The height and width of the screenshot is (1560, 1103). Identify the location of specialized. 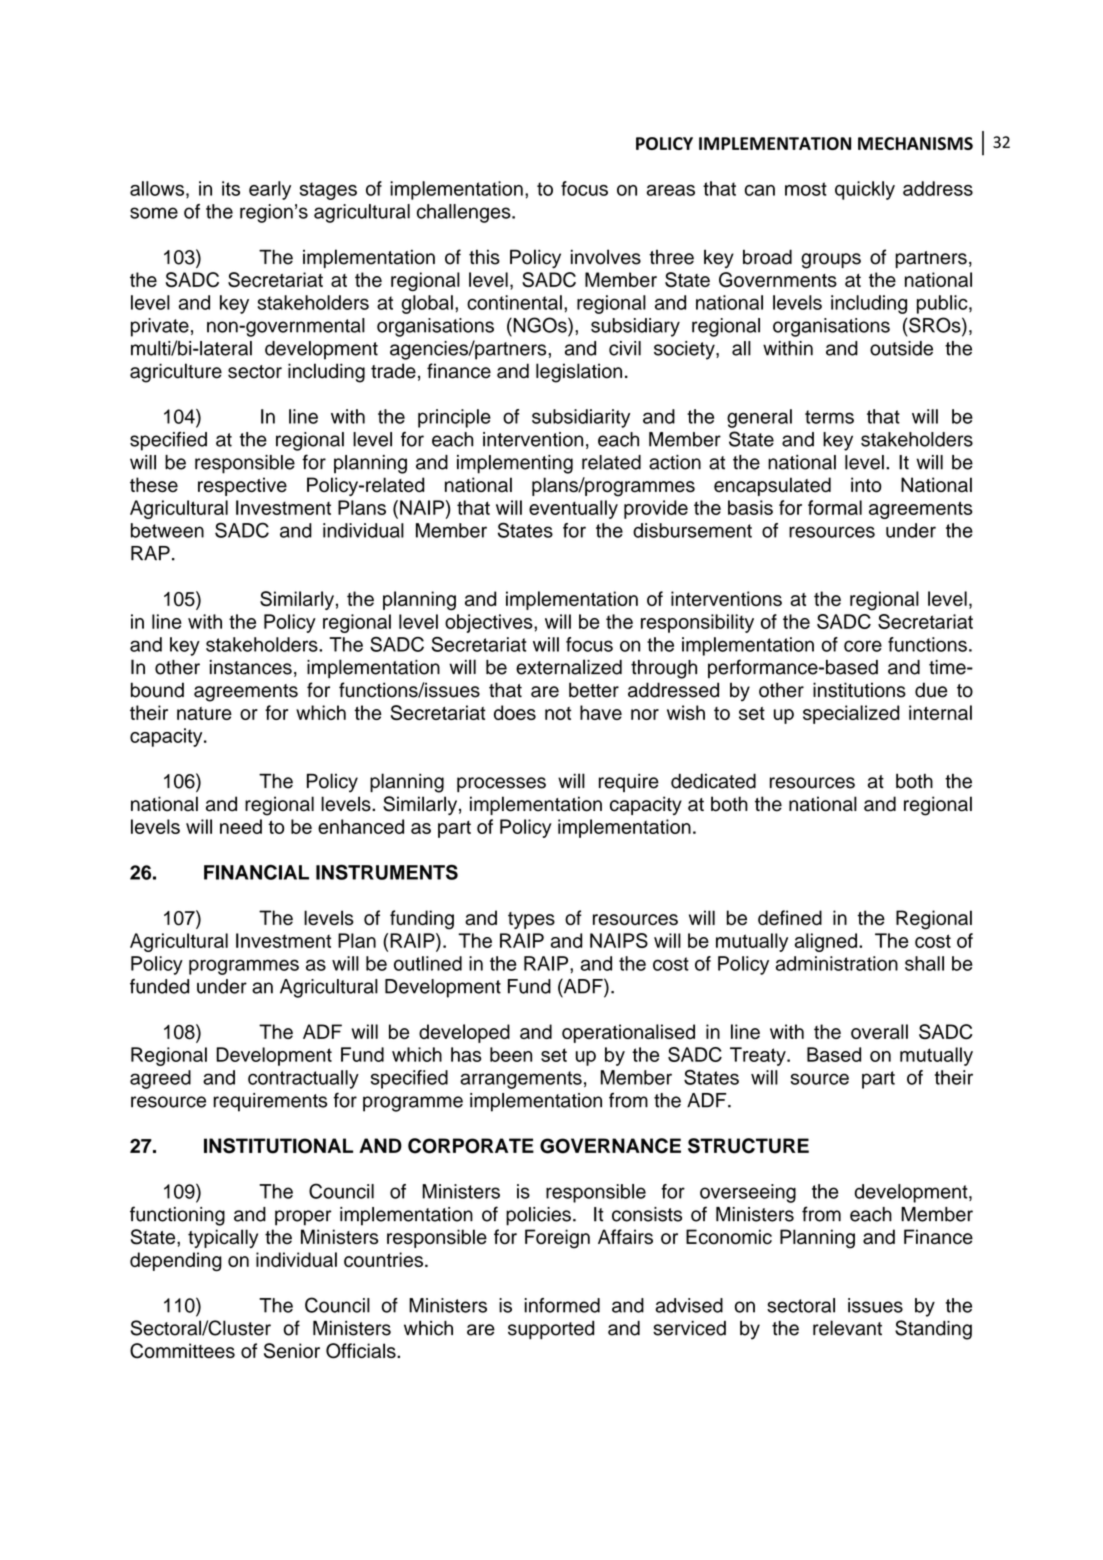
(851, 714).
